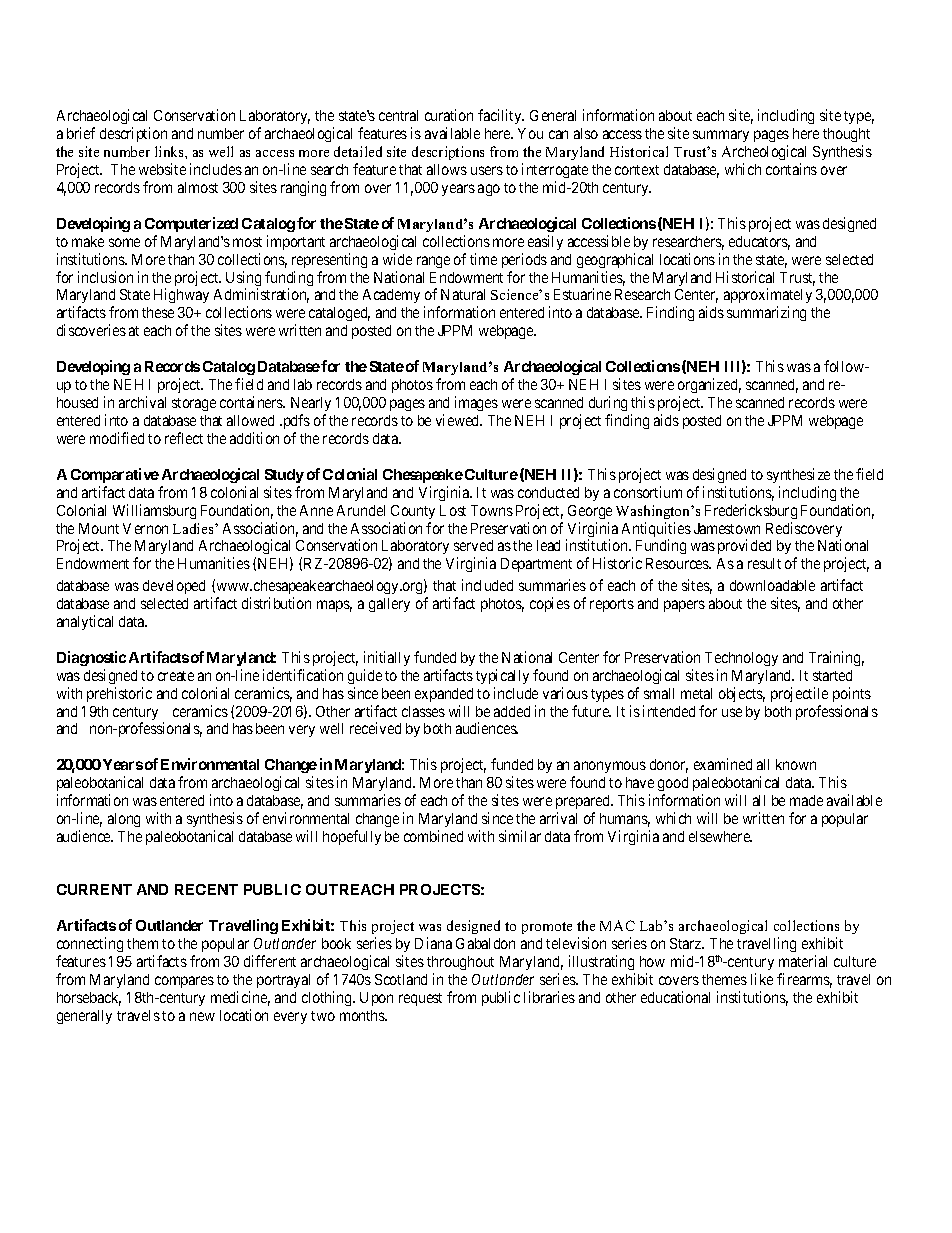 This screenshot has width=952, height=1233. Describe the element at coordinates (764, 154) in the screenshot. I see `Archeological` at that location.
